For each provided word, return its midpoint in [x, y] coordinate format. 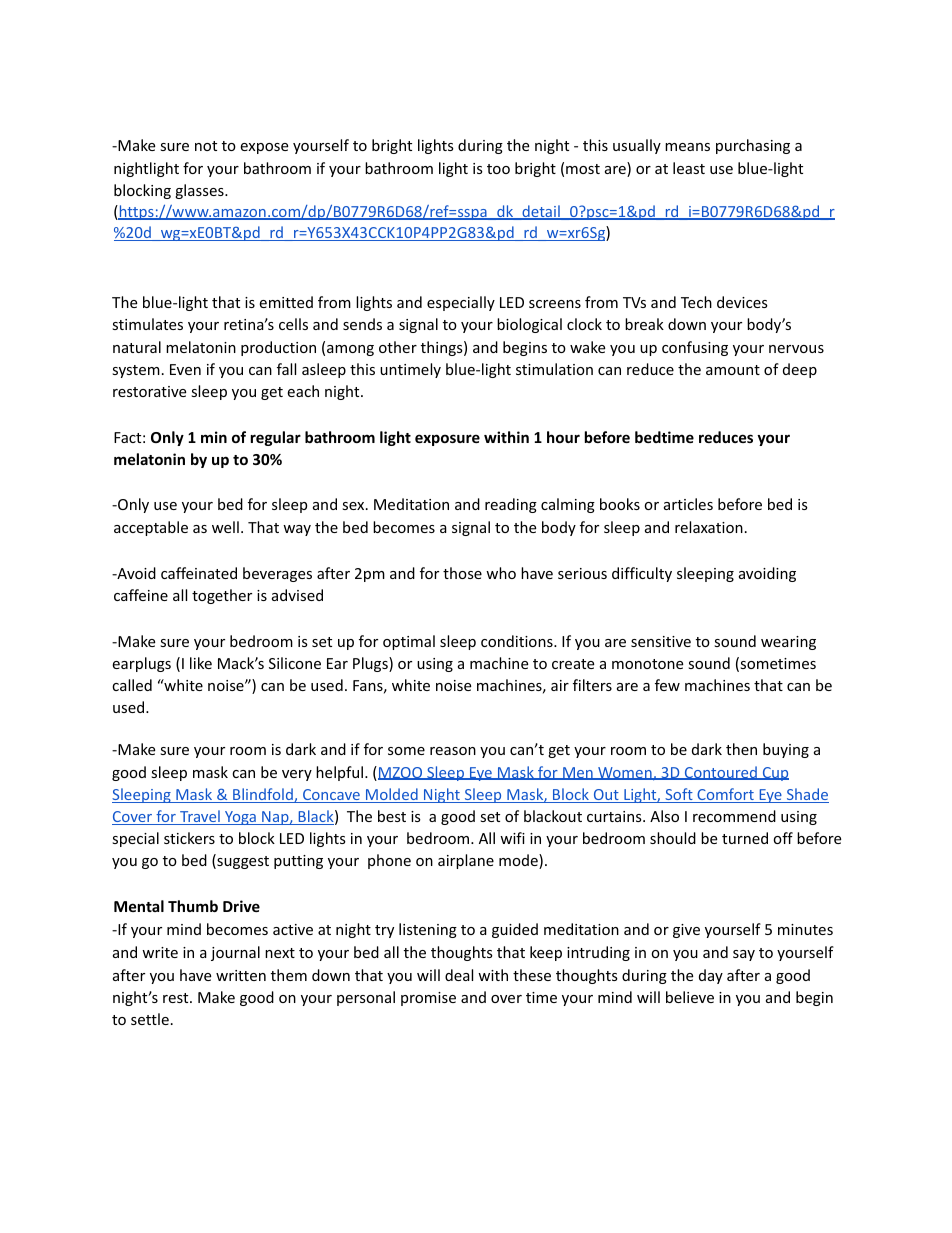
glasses [200, 191]
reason [453, 751]
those [462, 573]
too [498, 169]
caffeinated [199, 573]
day [711, 976]
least [689, 168]
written [241, 975]
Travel [200, 817]
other [398, 347]
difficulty [642, 574]
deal [459, 975]
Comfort [725, 795]
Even [185, 369]
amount [733, 370]
